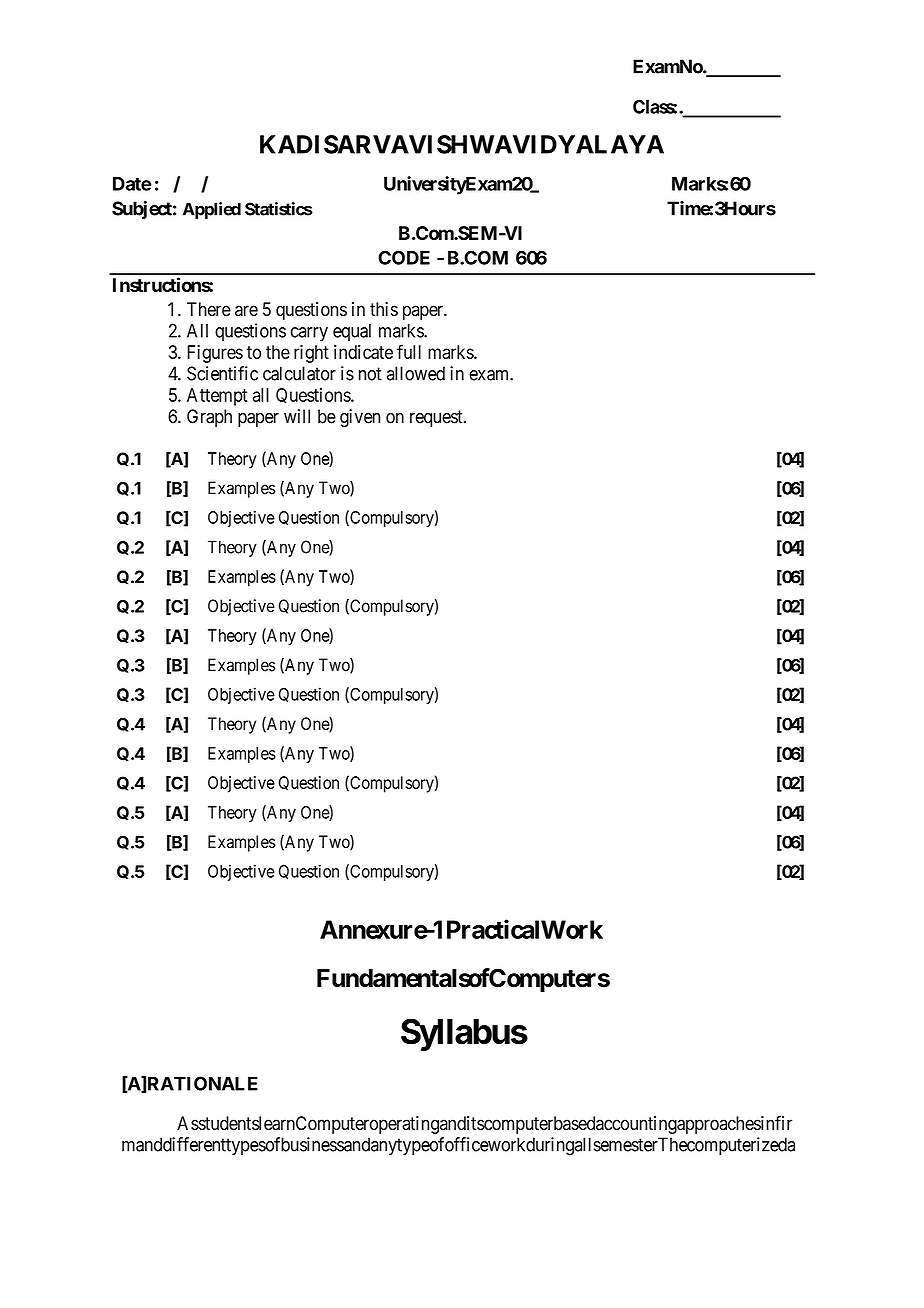 Image resolution: width=924 pixels, height=1308 pixels. What do you see at coordinates (404, 257) in the screenshot?
I see `CODE` at bounding box center [404, 257].
